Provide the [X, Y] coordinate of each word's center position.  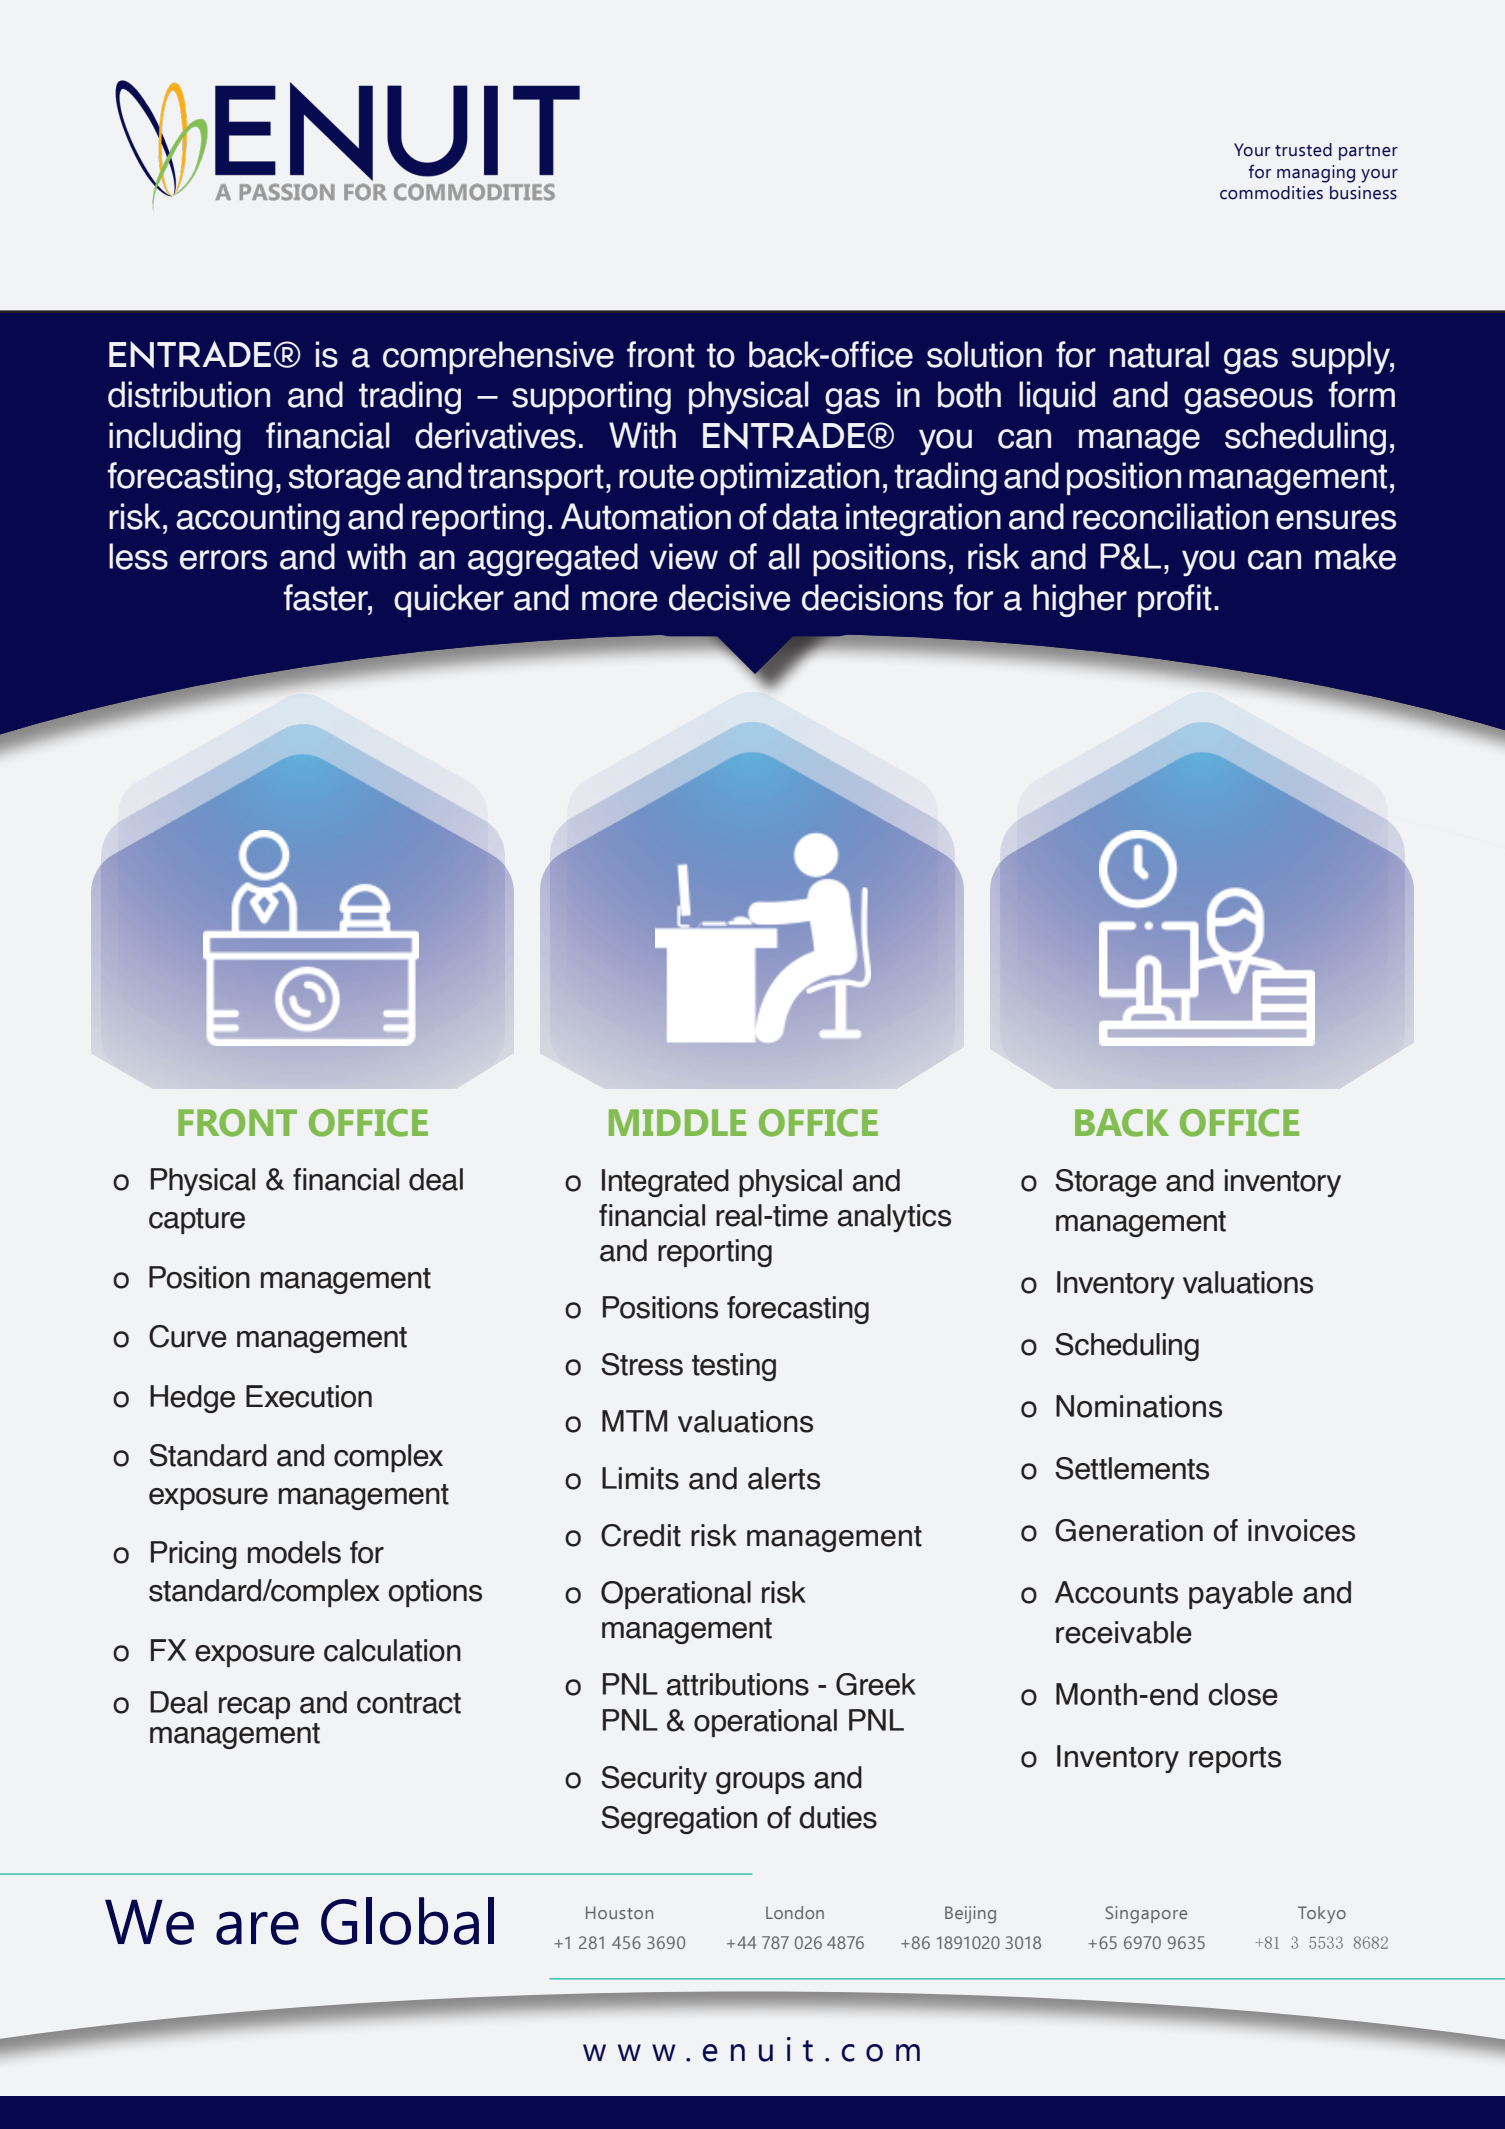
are [257, 1928]
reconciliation [1170, 516]
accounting [258, 519]
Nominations [1139, 1406]
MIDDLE [677, 1122]
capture [197, 1221]
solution [984, 354]
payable [1241, 1595]
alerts [784, 1478]
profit [1175, 600]
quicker [449, 600]
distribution [189, 394]
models [294, 1552]
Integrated [665, 1183]
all [784, 556]
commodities [1271, 193]
